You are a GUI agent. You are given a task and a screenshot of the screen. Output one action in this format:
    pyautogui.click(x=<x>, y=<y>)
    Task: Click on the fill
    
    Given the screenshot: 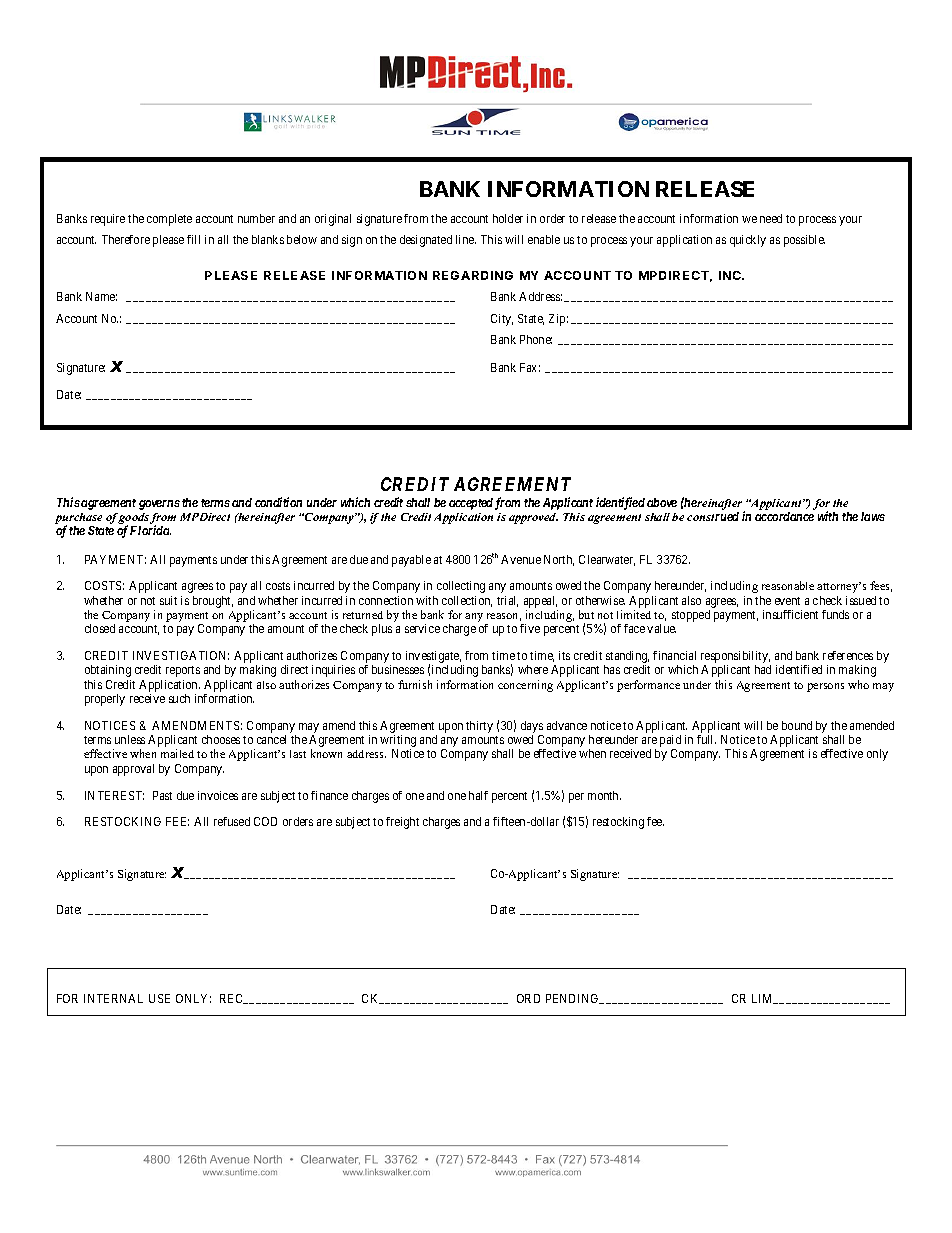 What is the action you would take?
    pyautogui.click(x=193, y=239)
